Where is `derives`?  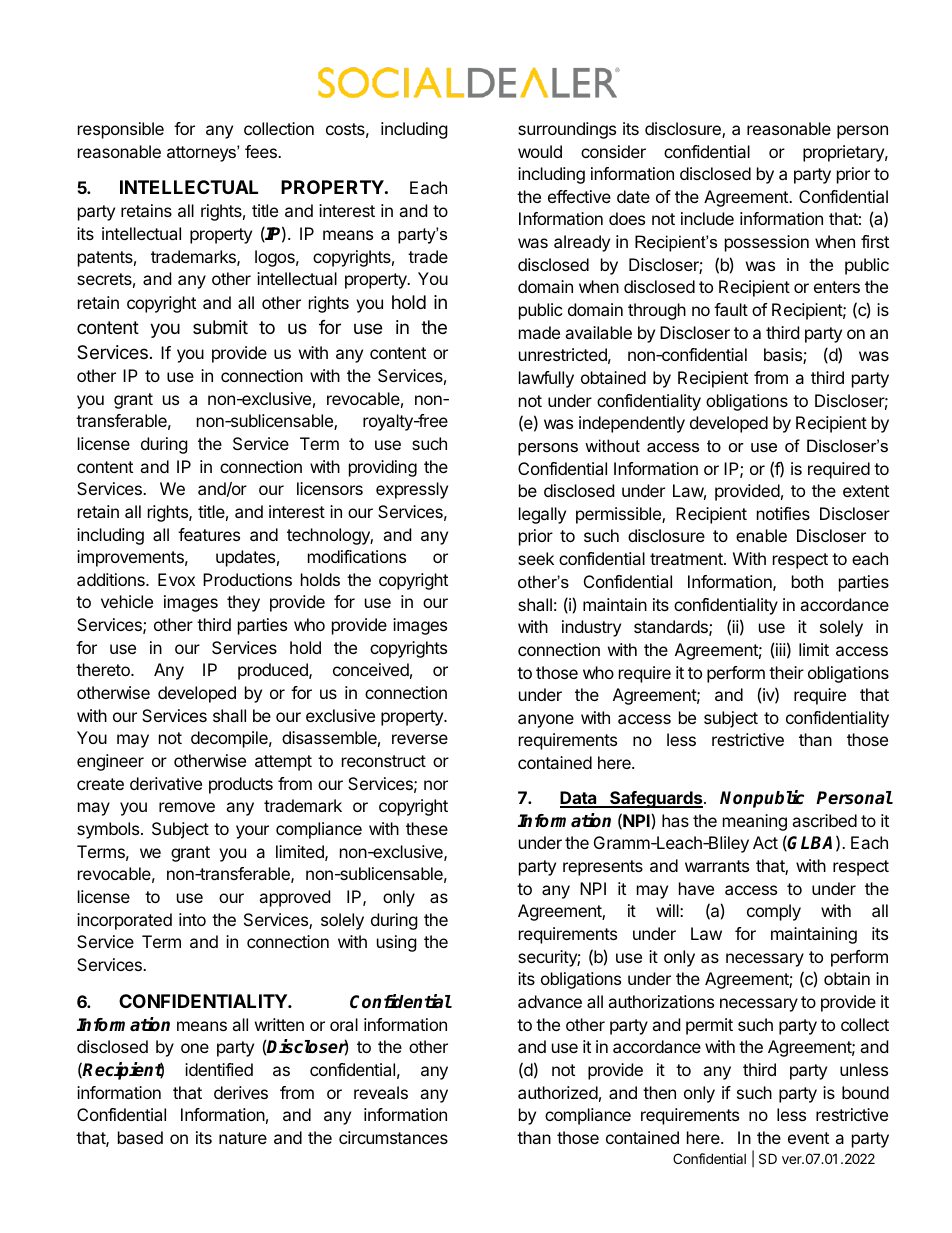
derives is located at coordinates (241, 1092).
